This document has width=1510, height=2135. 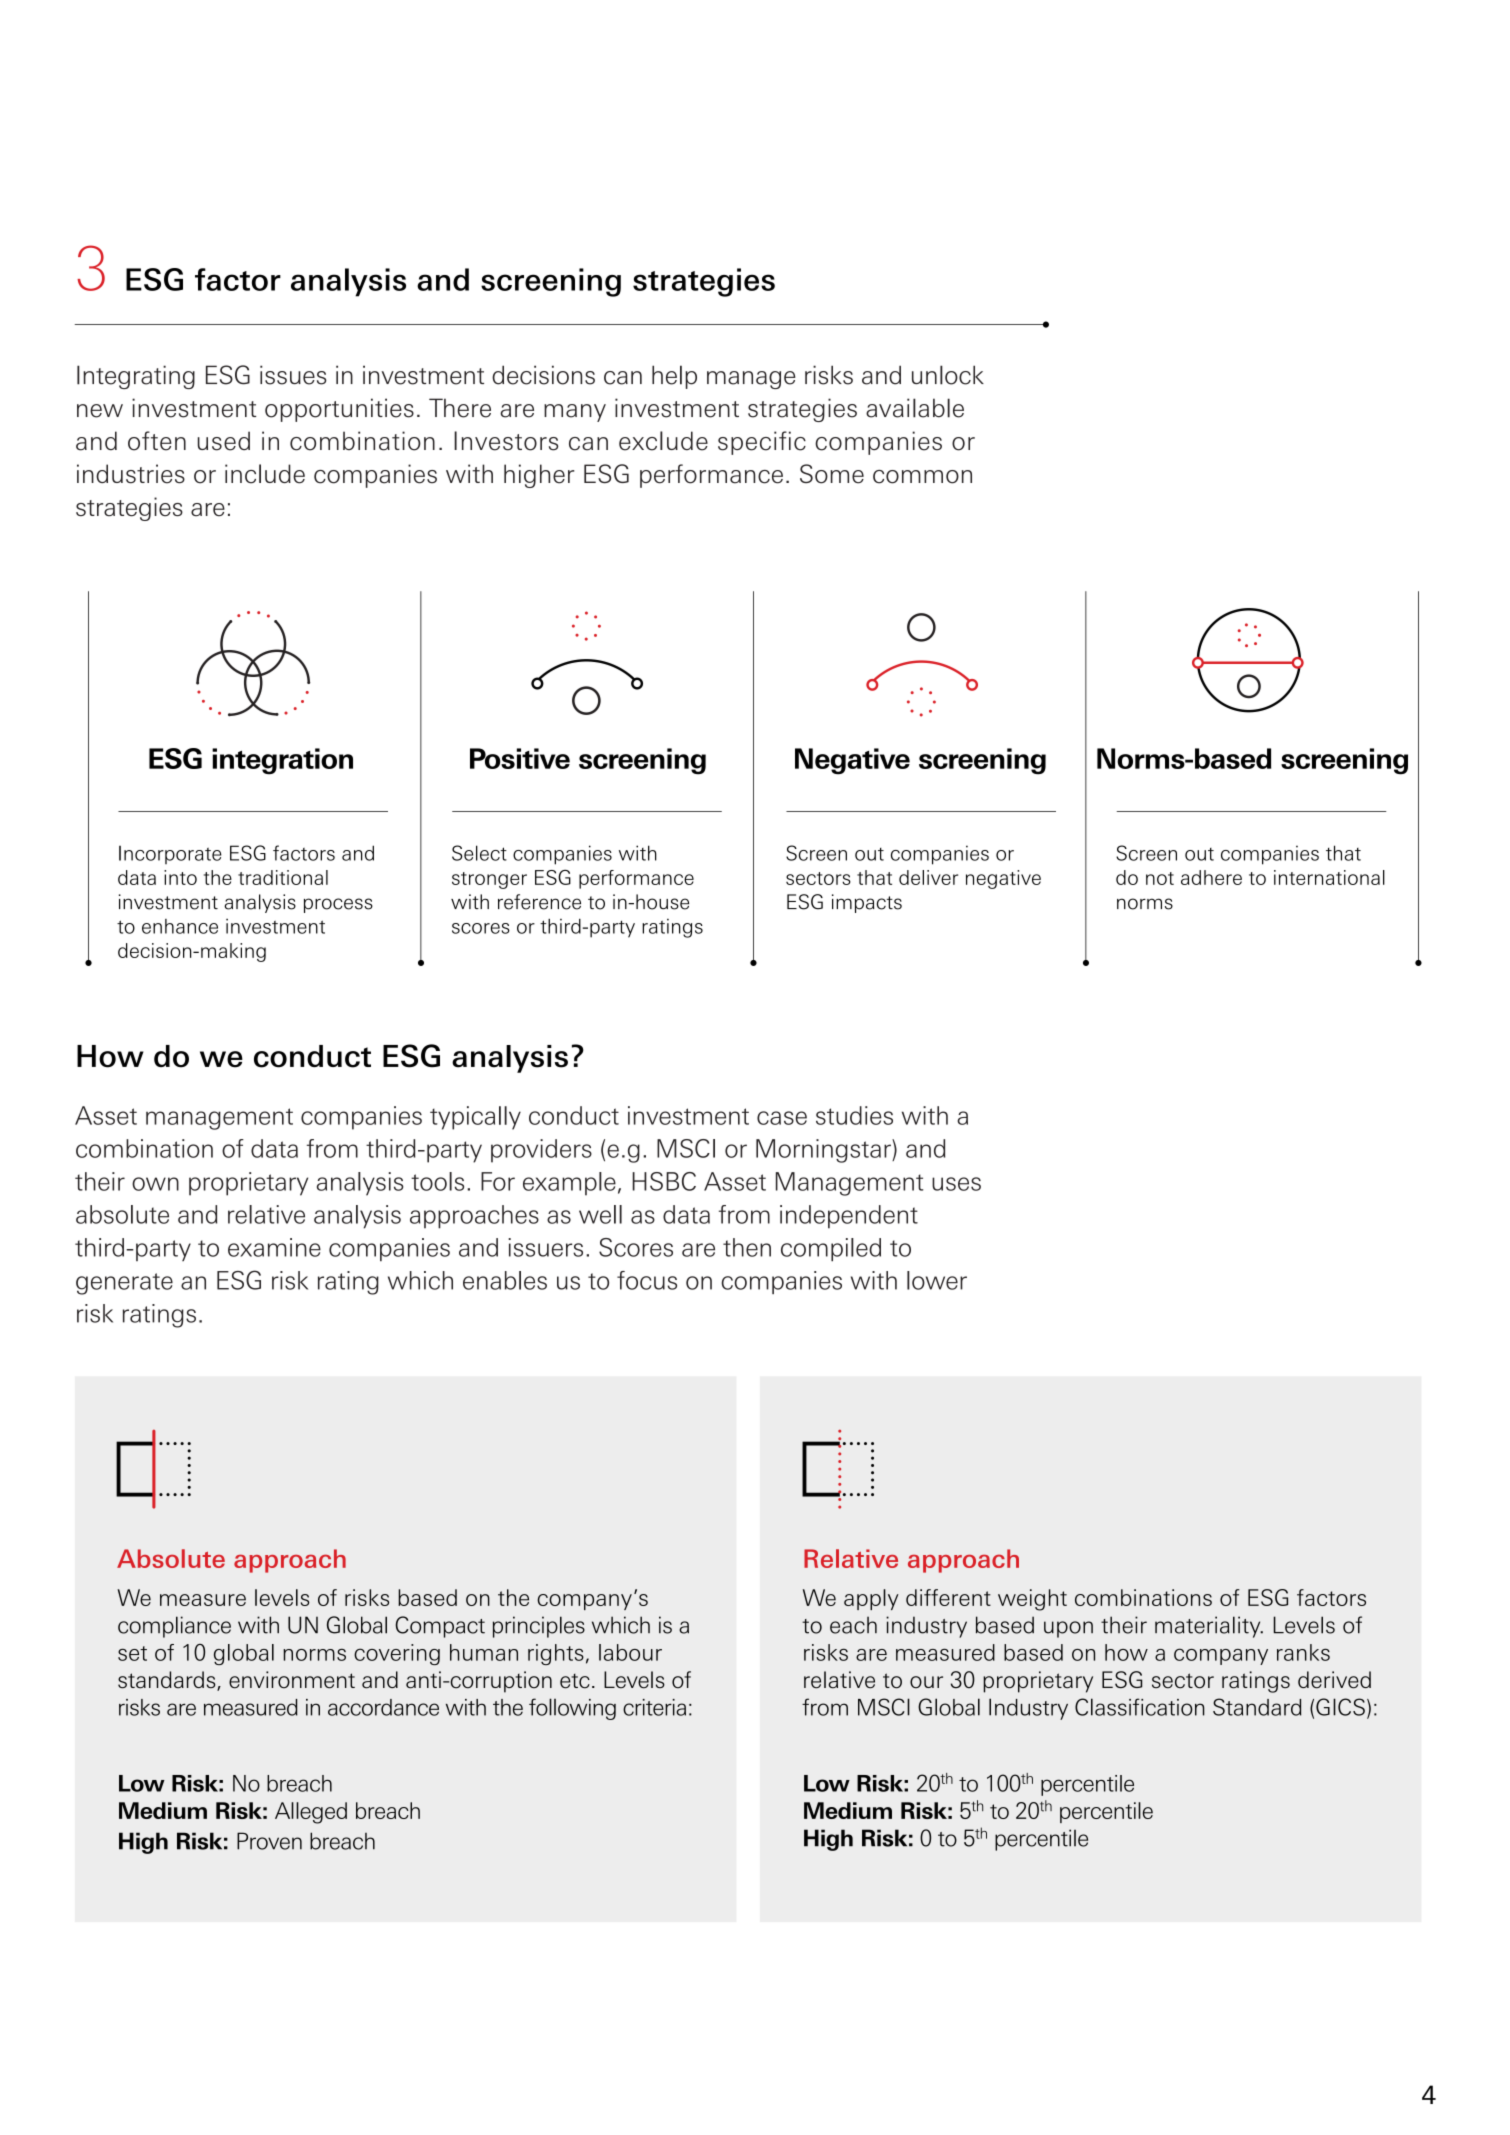 What do you see at coordinates (311, 1813) in the document?
I see `Alleged` at bounding box center [311, 1813].
